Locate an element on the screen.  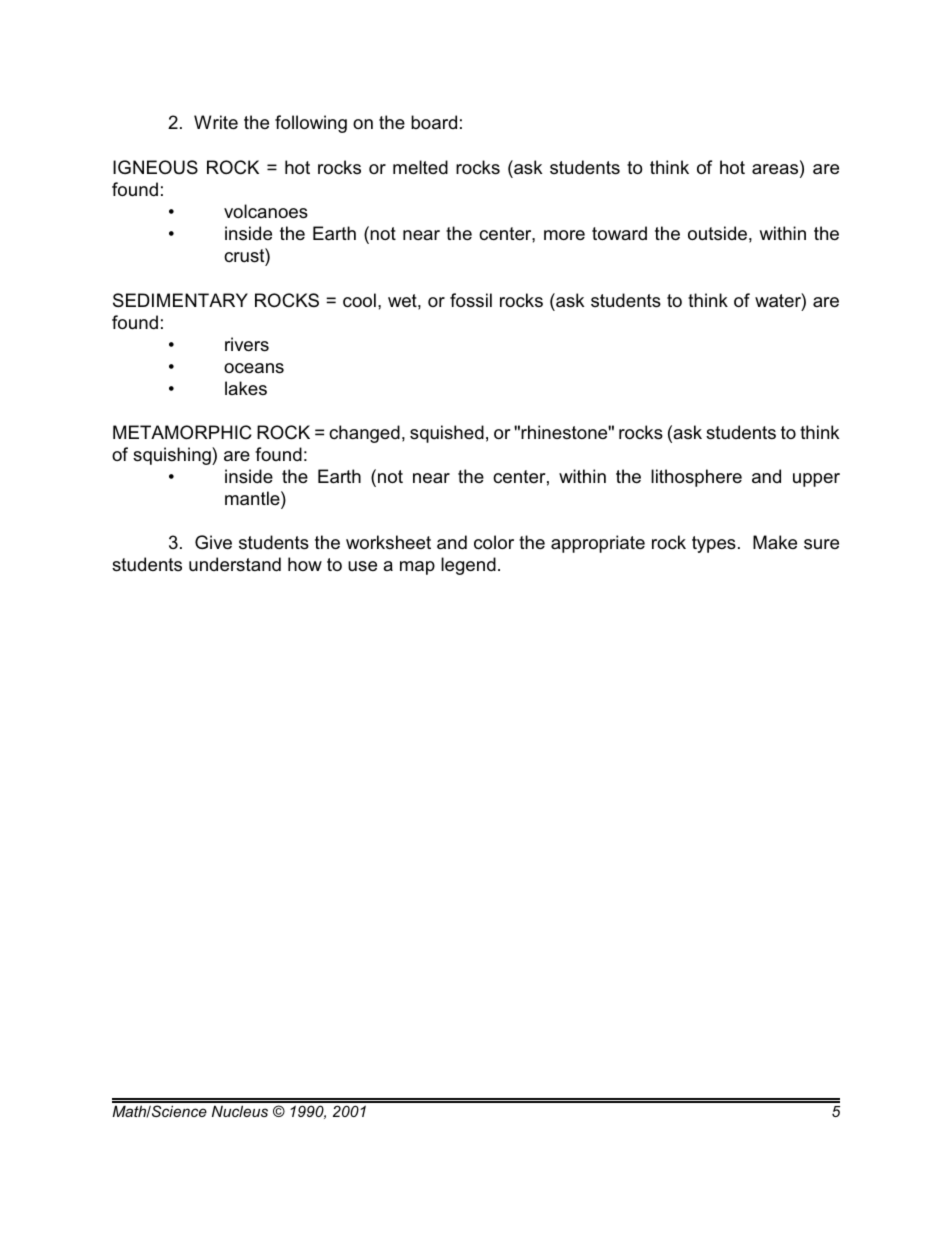
board is located at coordinates (434, 122).
